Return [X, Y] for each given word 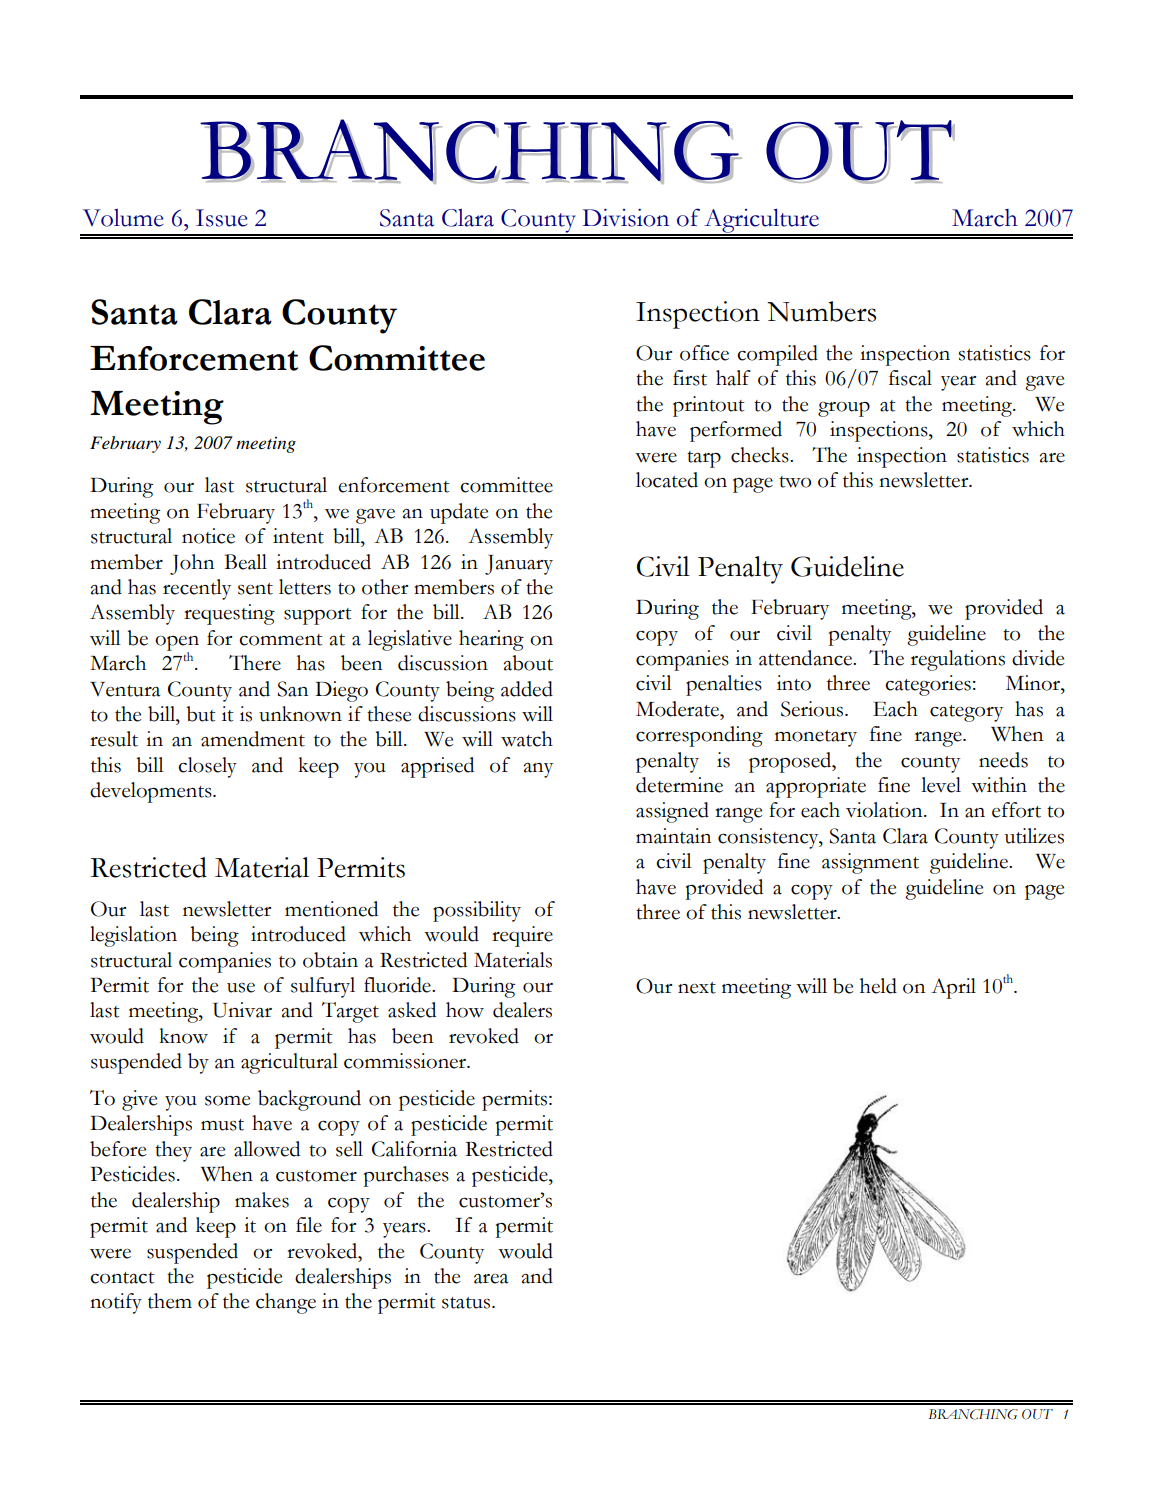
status [467, 1303]
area [491, 1279]
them [170, 1301]
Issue [222, 218]
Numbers [821, 311]
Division [625, 218]
